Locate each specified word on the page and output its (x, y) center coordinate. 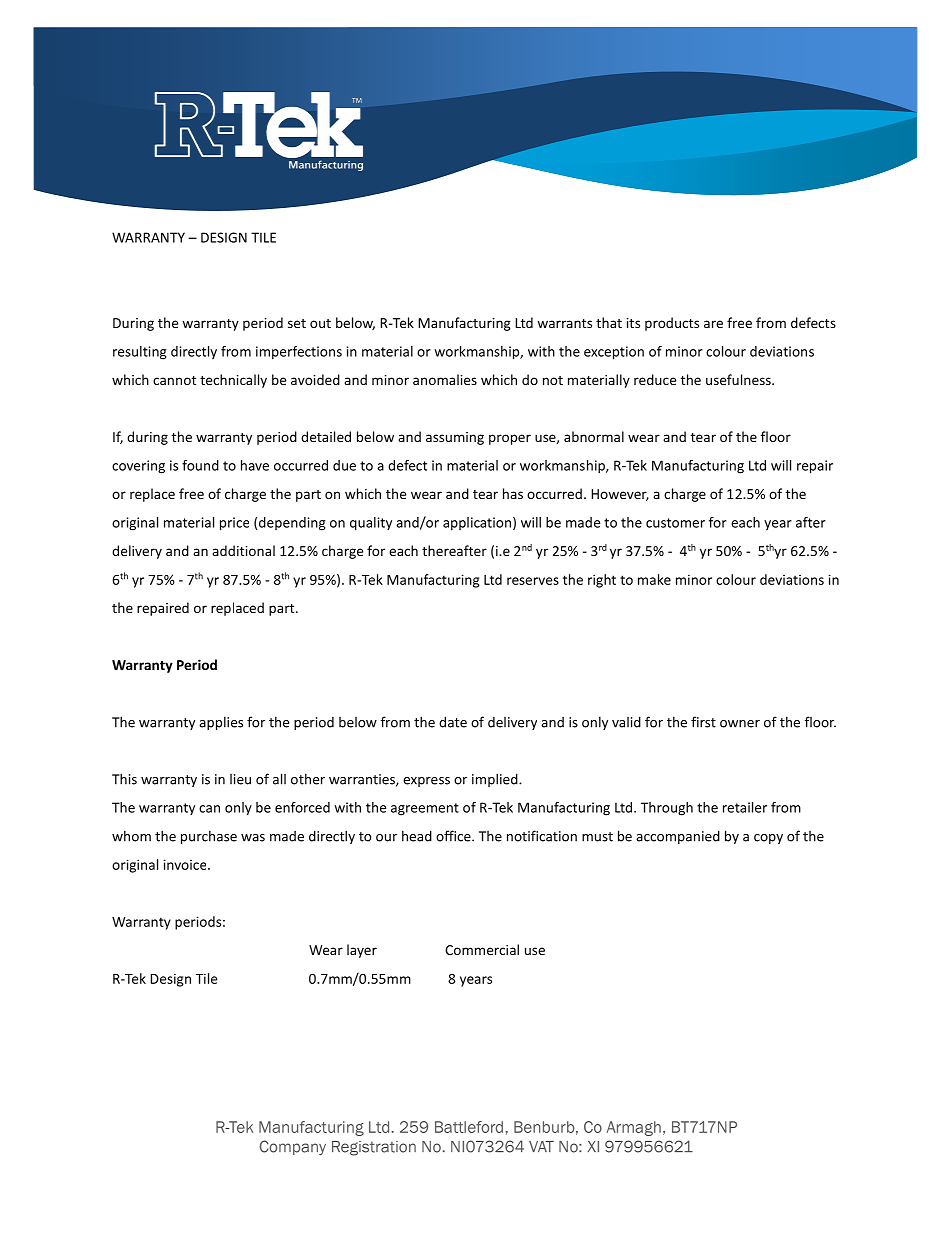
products (672, 324)
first (703, 722)
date (453, 722)
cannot (174, 380)
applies (221, 723)
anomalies (445, 379)
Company (293, 1147)
